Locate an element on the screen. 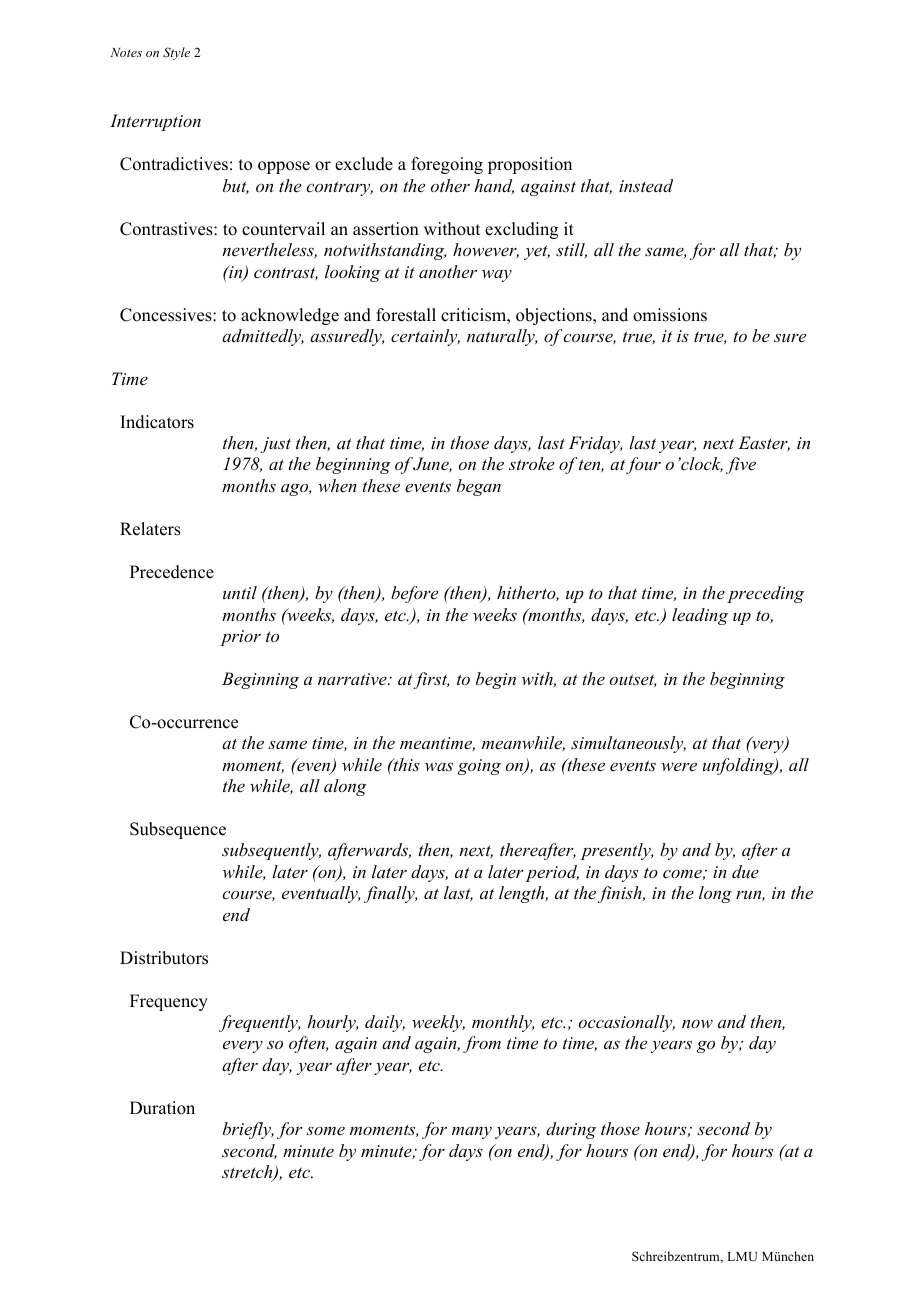  instead is located at coordinates (646, 185).
